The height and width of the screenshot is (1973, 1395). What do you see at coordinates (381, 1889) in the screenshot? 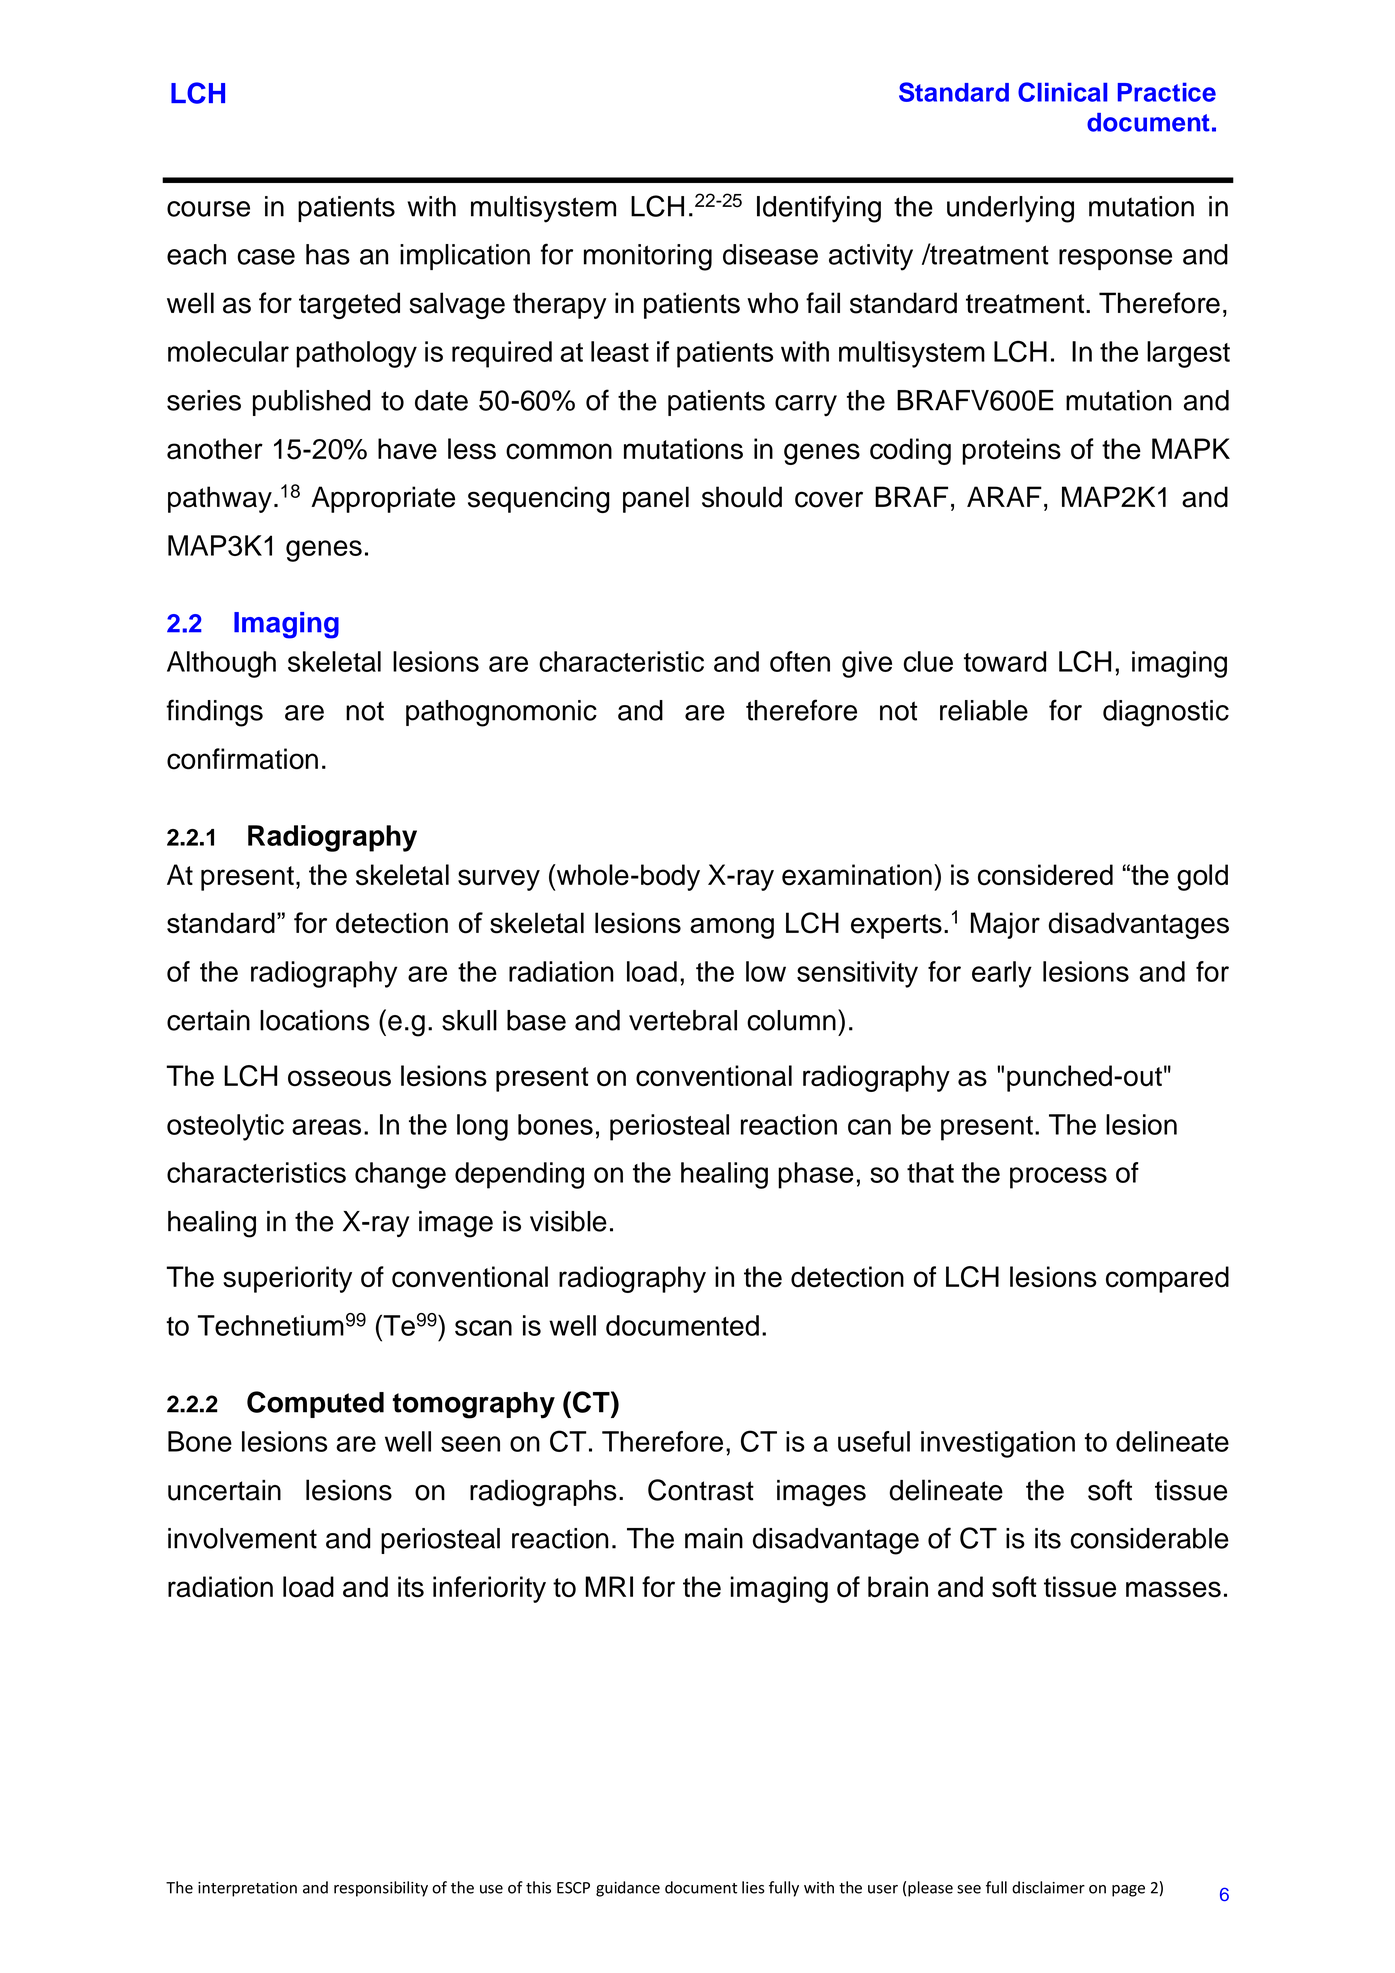
I see `responsibility` at bounding box center [381, 1889].
